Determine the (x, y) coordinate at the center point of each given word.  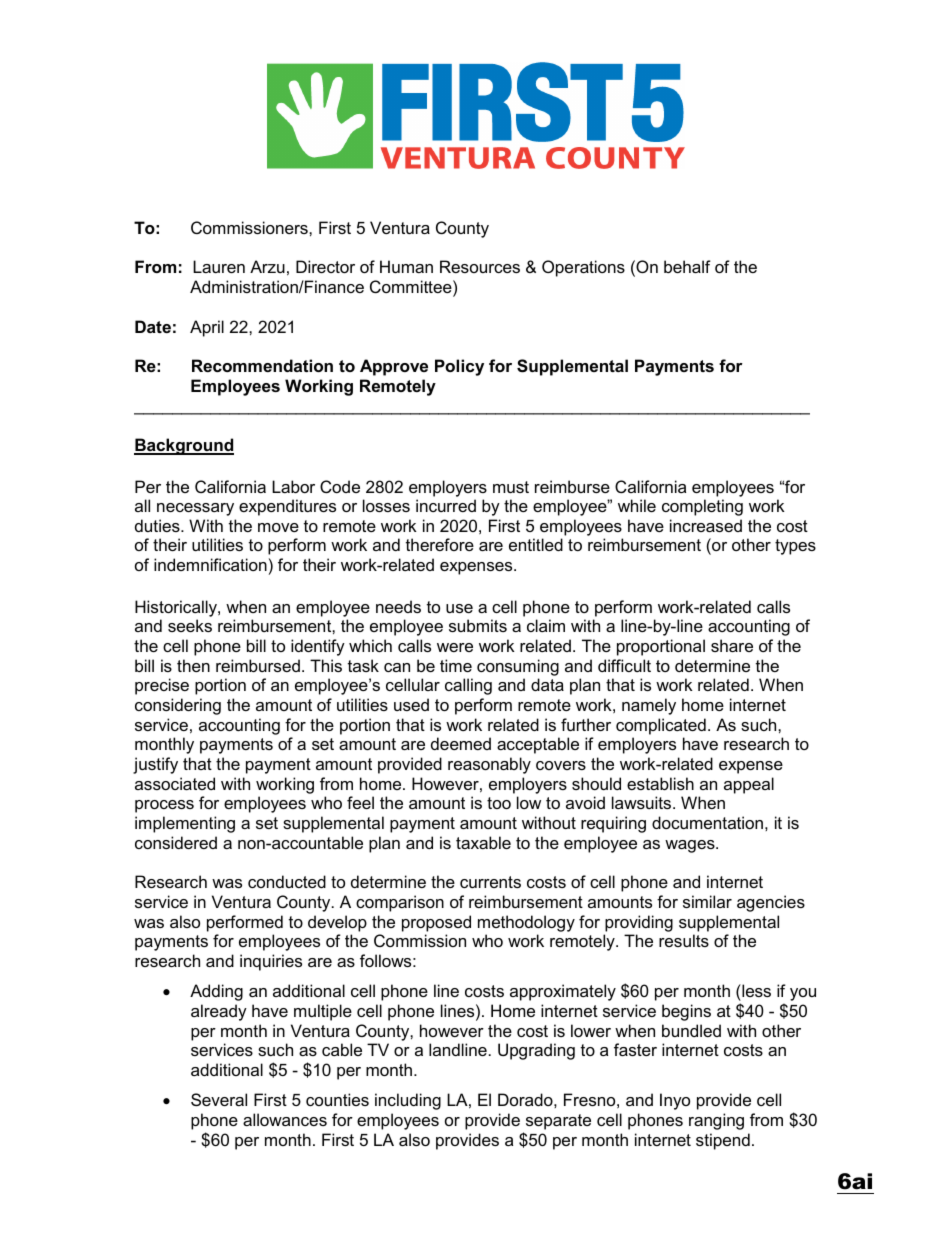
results (684, 940)
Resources (480, 266)
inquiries (271, 962)
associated (175, 783)
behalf (687, 266)
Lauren (219, 266)
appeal (749, 785)
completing (702, 507)
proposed (436, 923)
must (511, 487)
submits (478, 625)
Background (184, 446)
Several (219, 1099)
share (732, 645)
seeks (190, 625)
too (499, 803)
